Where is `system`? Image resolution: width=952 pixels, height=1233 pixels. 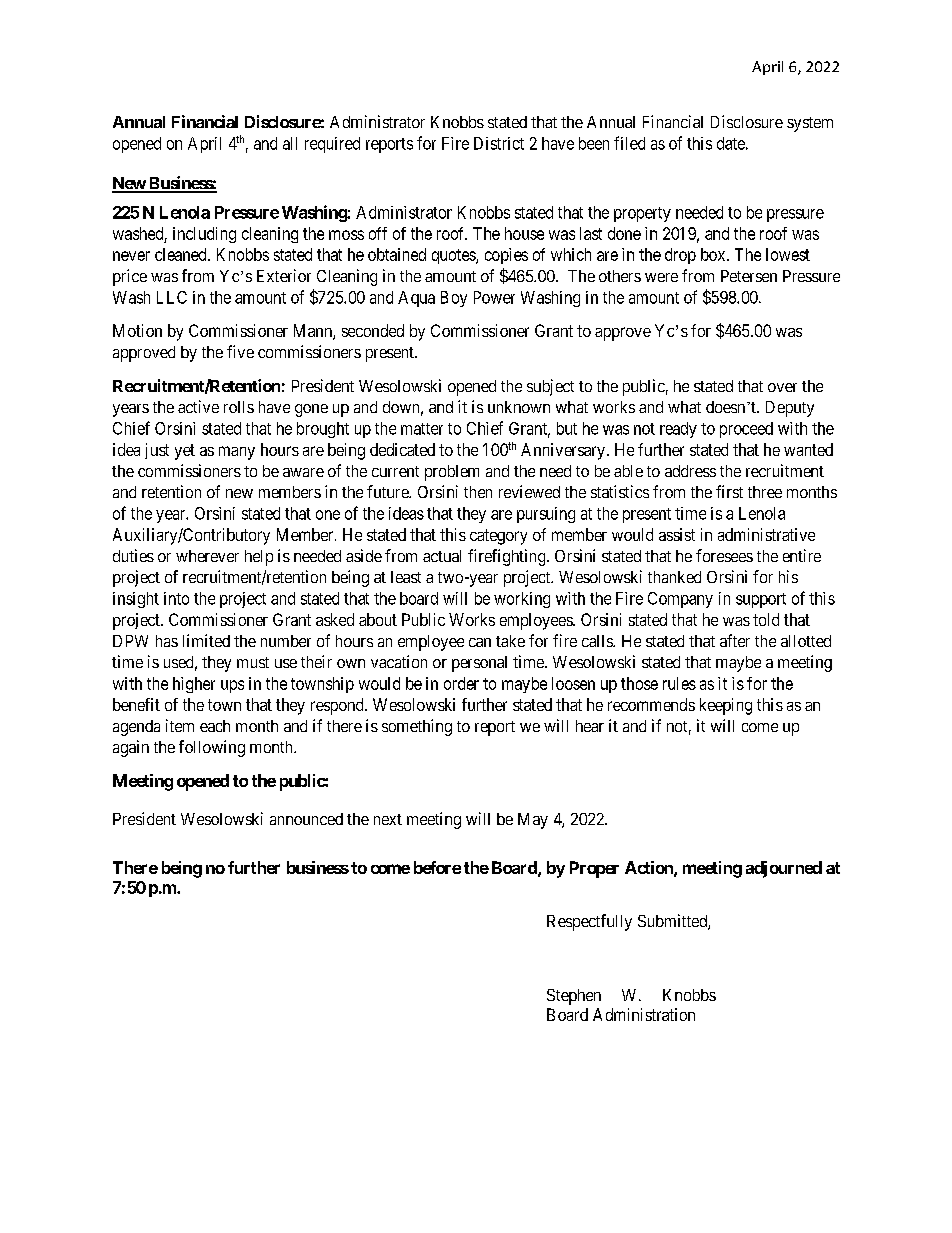 system is located at coordinates (810, 124).
